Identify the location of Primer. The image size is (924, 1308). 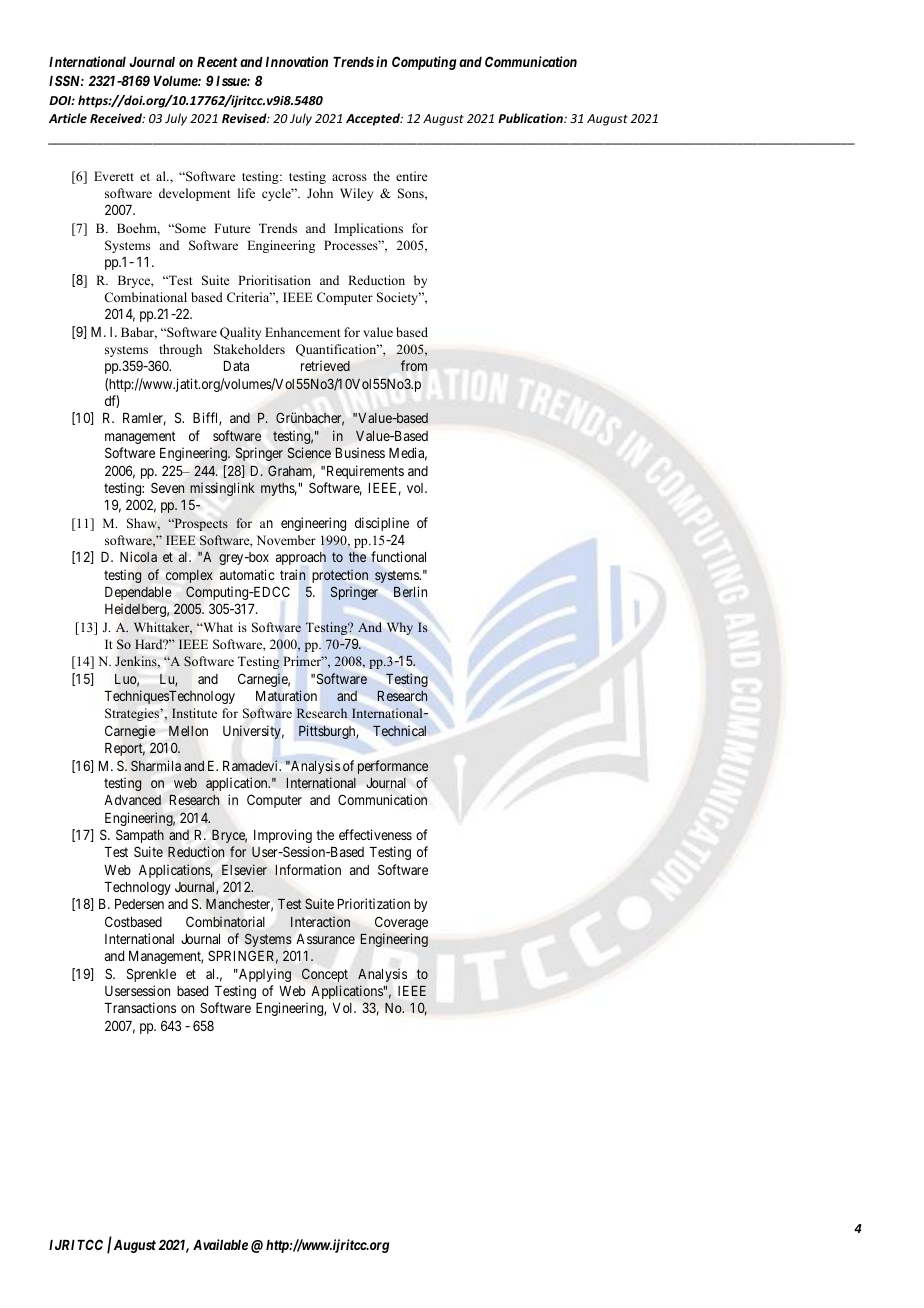
(303, 661).
